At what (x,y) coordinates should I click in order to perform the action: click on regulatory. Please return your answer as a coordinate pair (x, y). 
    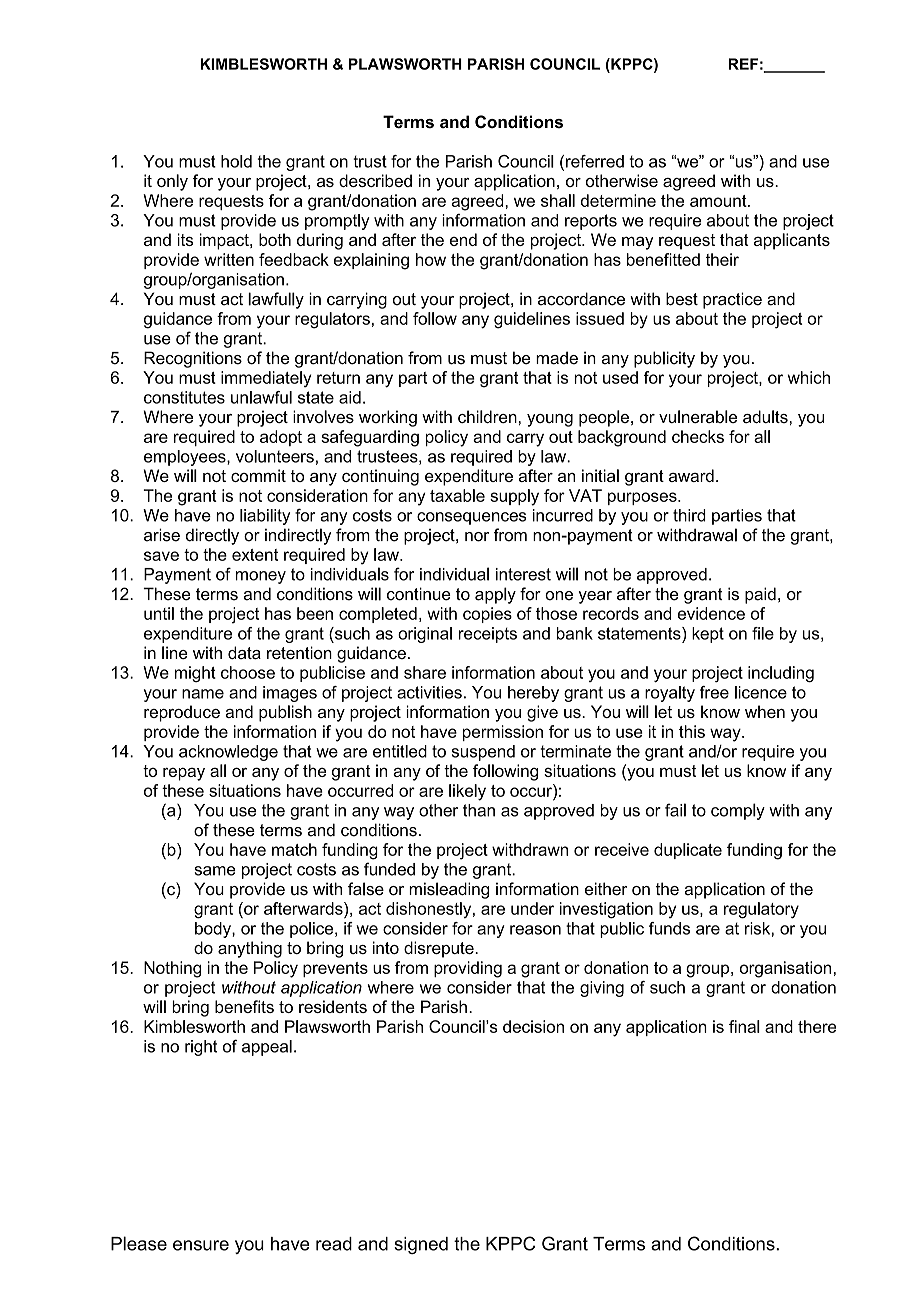
    Looking at the image, I should click on (761, 910).
